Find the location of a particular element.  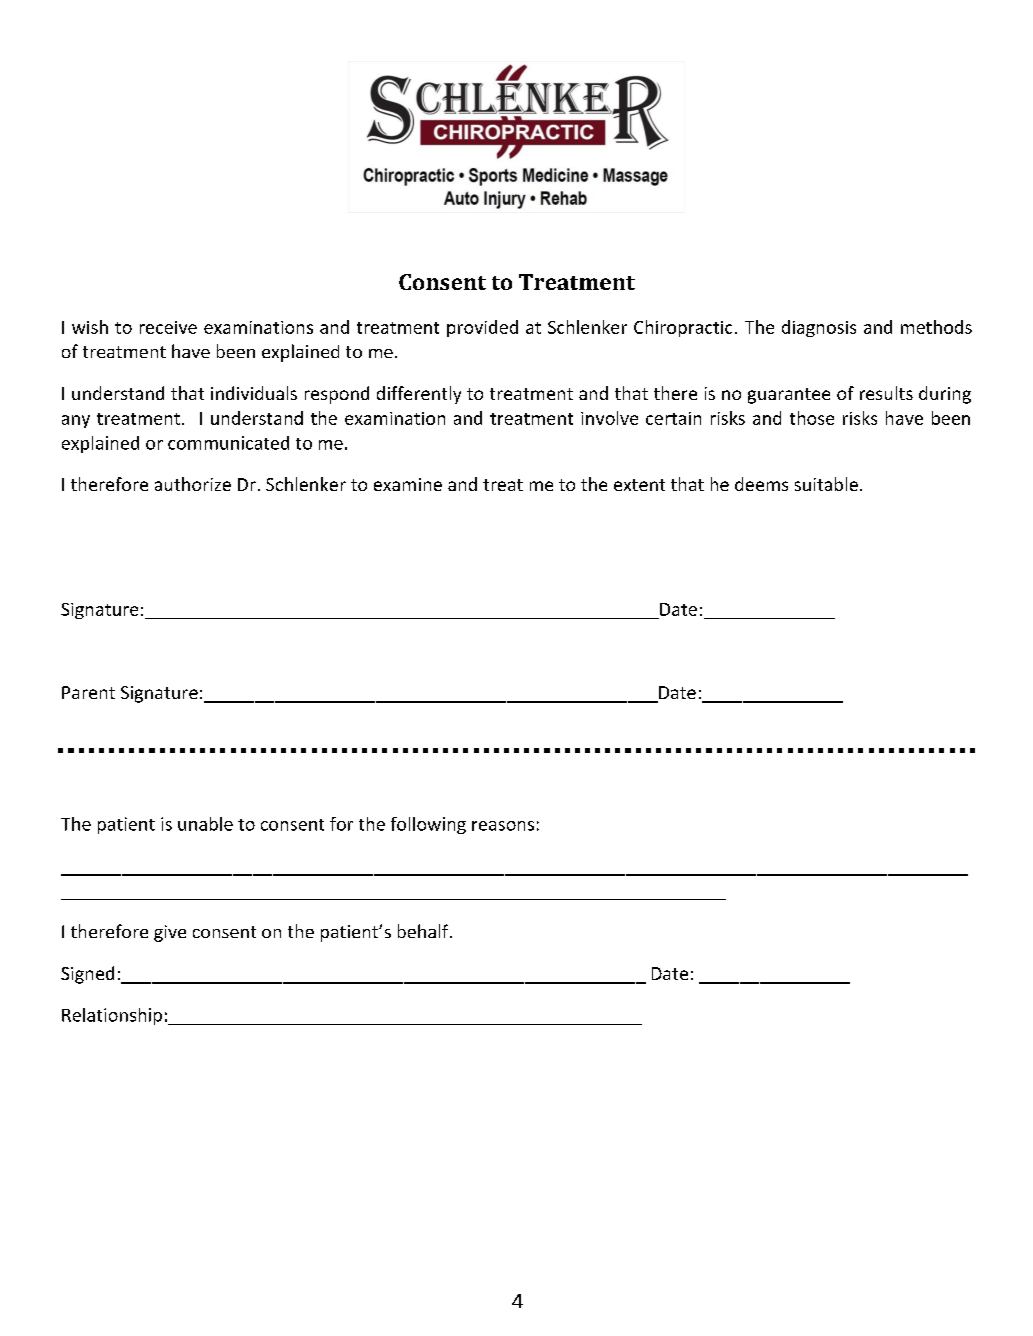

authorize is located at coordinates (193, 484).
